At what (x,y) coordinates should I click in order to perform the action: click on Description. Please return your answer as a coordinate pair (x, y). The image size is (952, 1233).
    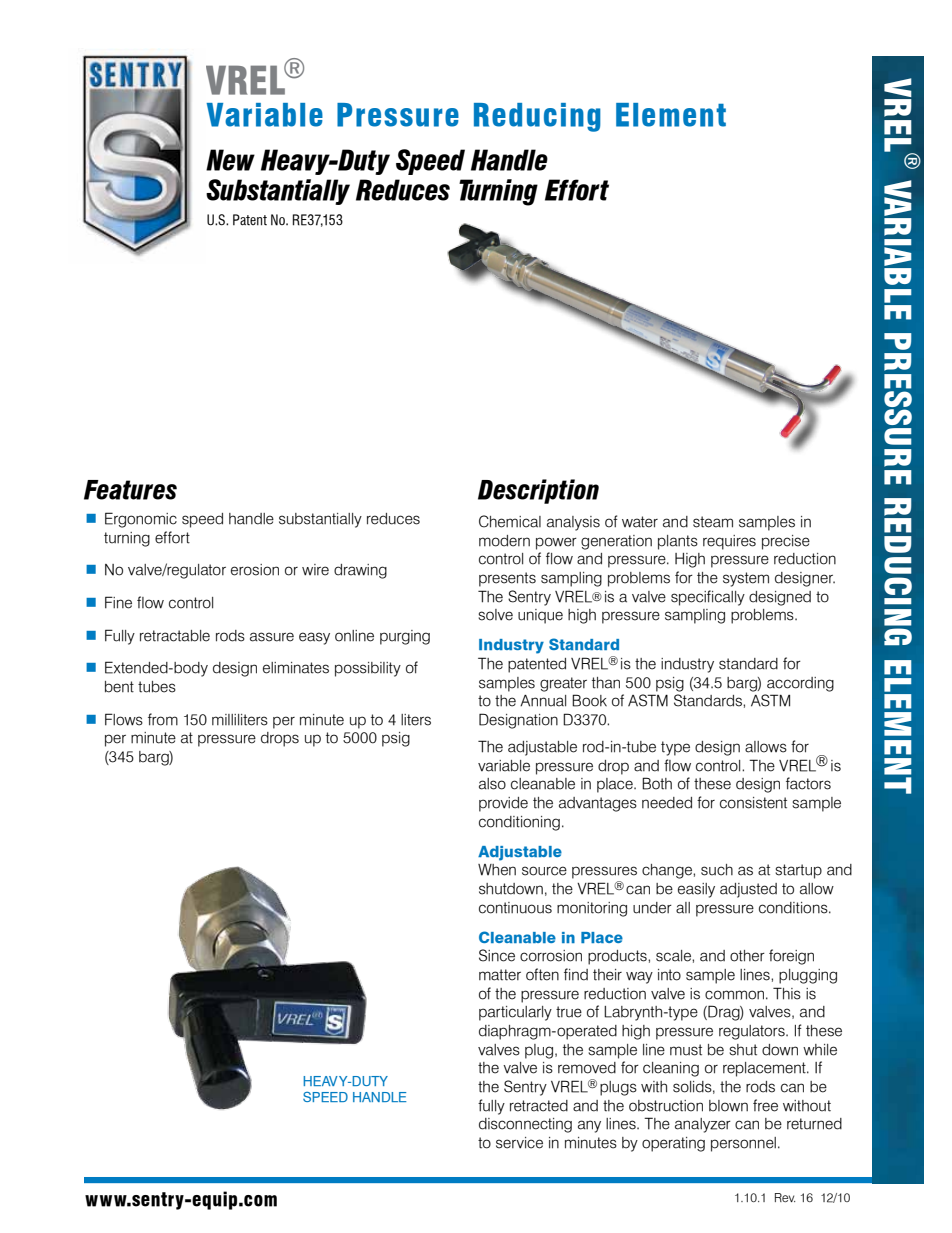
    Looking at the image, I should click on (538, 491).
